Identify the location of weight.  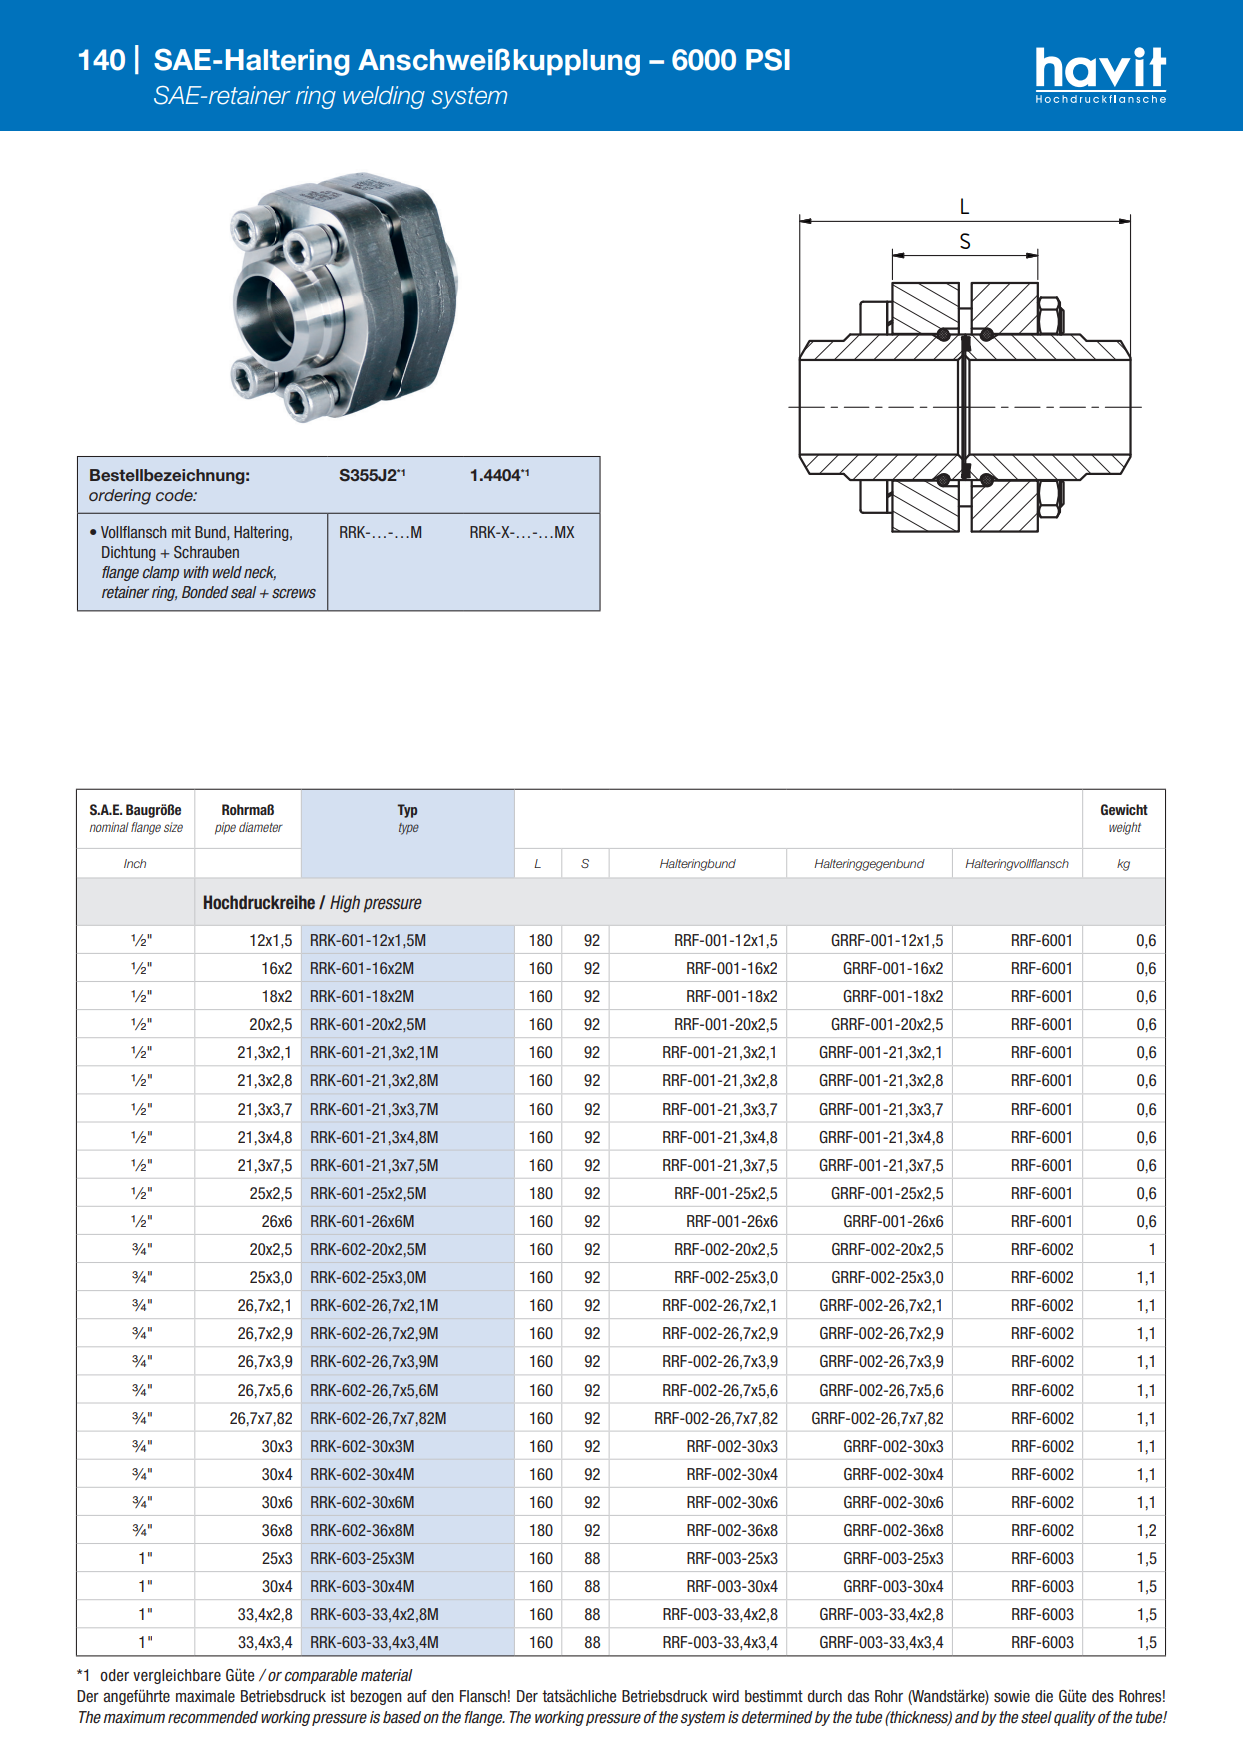
(1125, 828).
